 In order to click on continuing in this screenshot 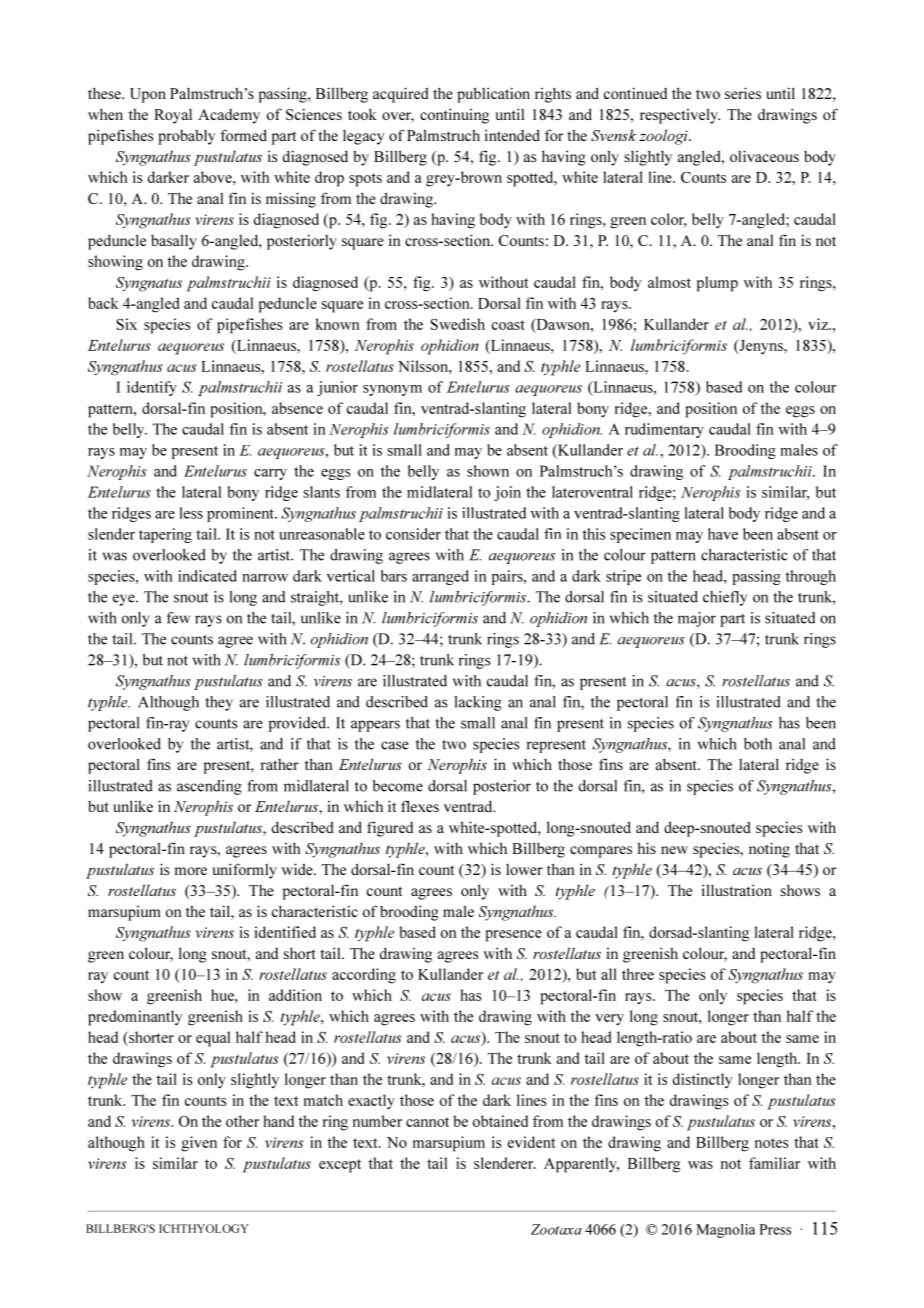, I will do `click(454, 116)`.
